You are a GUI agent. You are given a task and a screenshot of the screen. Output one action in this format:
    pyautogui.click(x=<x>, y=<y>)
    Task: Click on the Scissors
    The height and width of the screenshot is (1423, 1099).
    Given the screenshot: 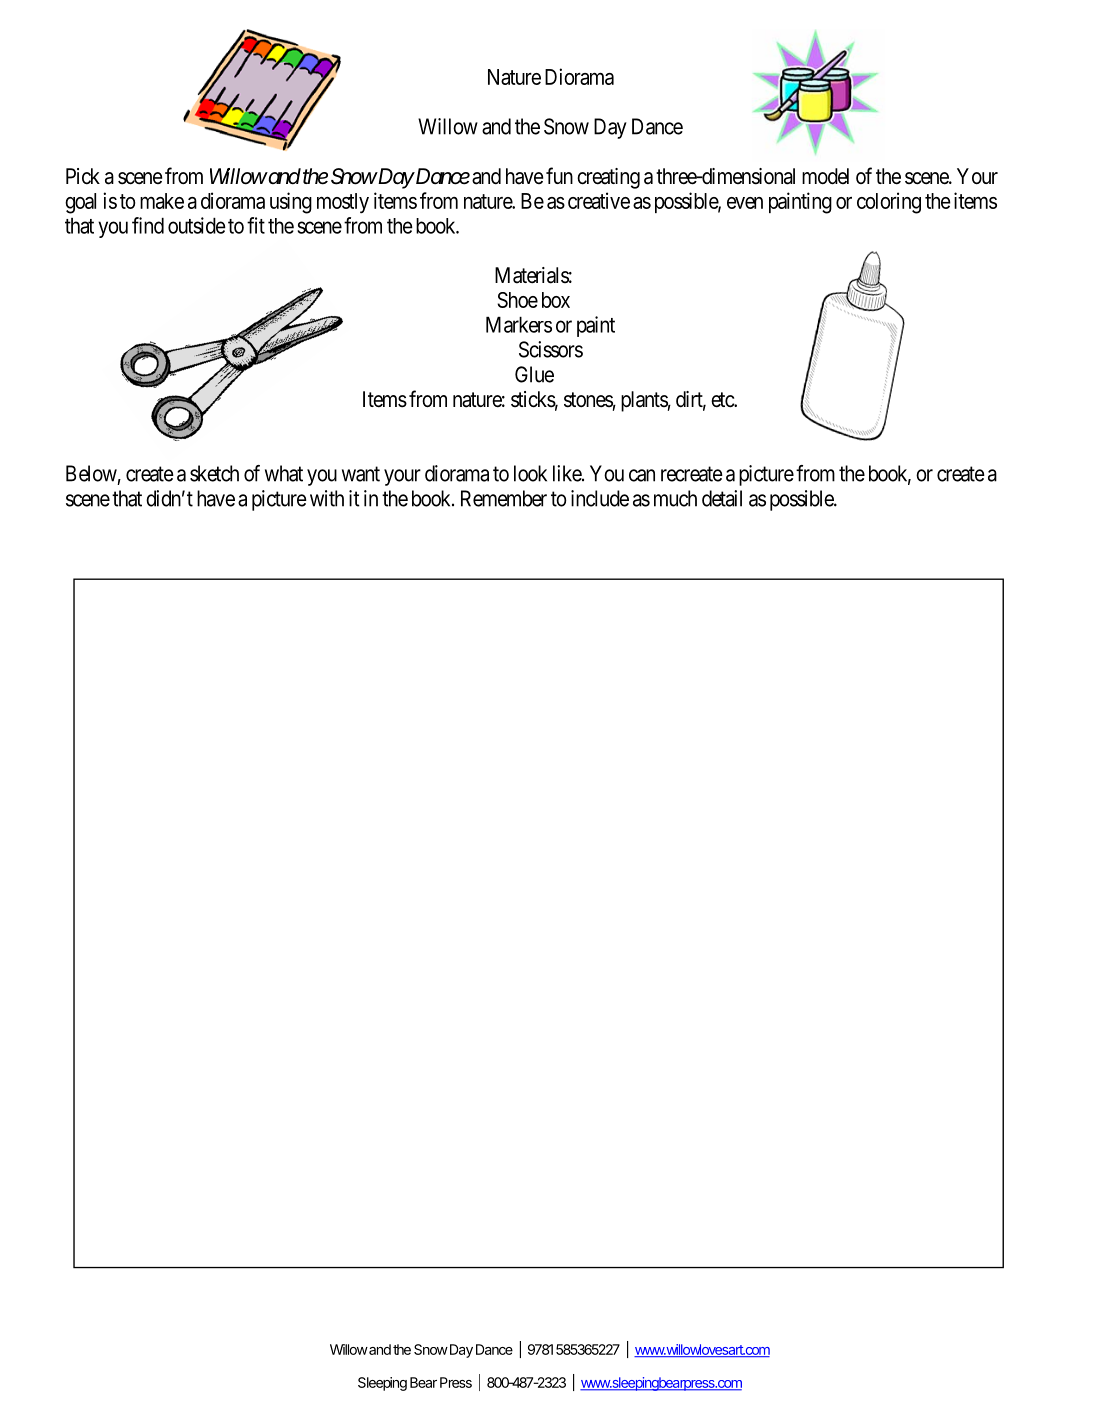 What is the action you would take?
    pyautogui.click(x=551, y=349)
